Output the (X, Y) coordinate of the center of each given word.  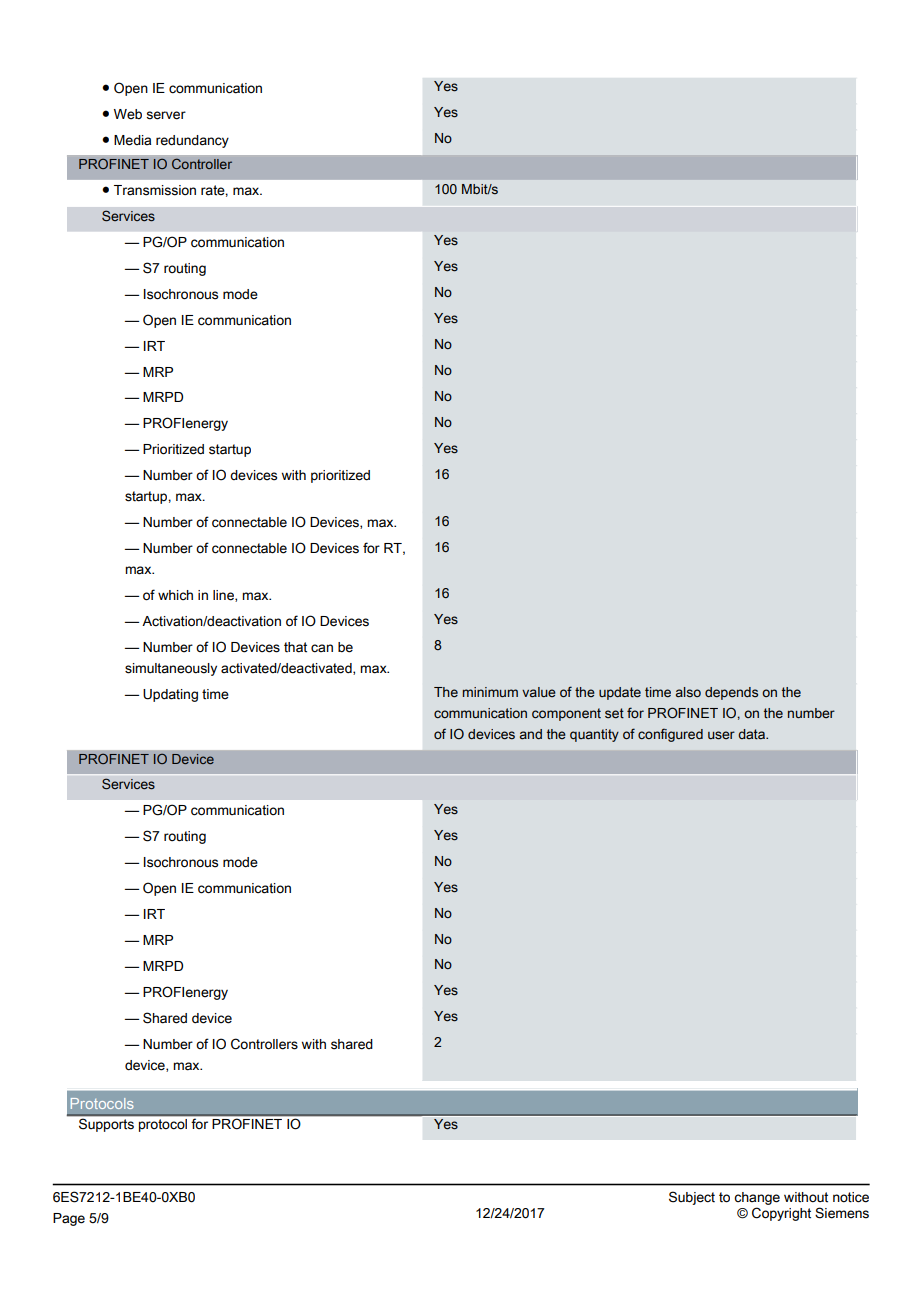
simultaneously (171, 669)
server (166, 115)
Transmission (155, 190)
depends (731, 693)
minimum (490, 692)
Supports (106, 1125)
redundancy (192, 141)
